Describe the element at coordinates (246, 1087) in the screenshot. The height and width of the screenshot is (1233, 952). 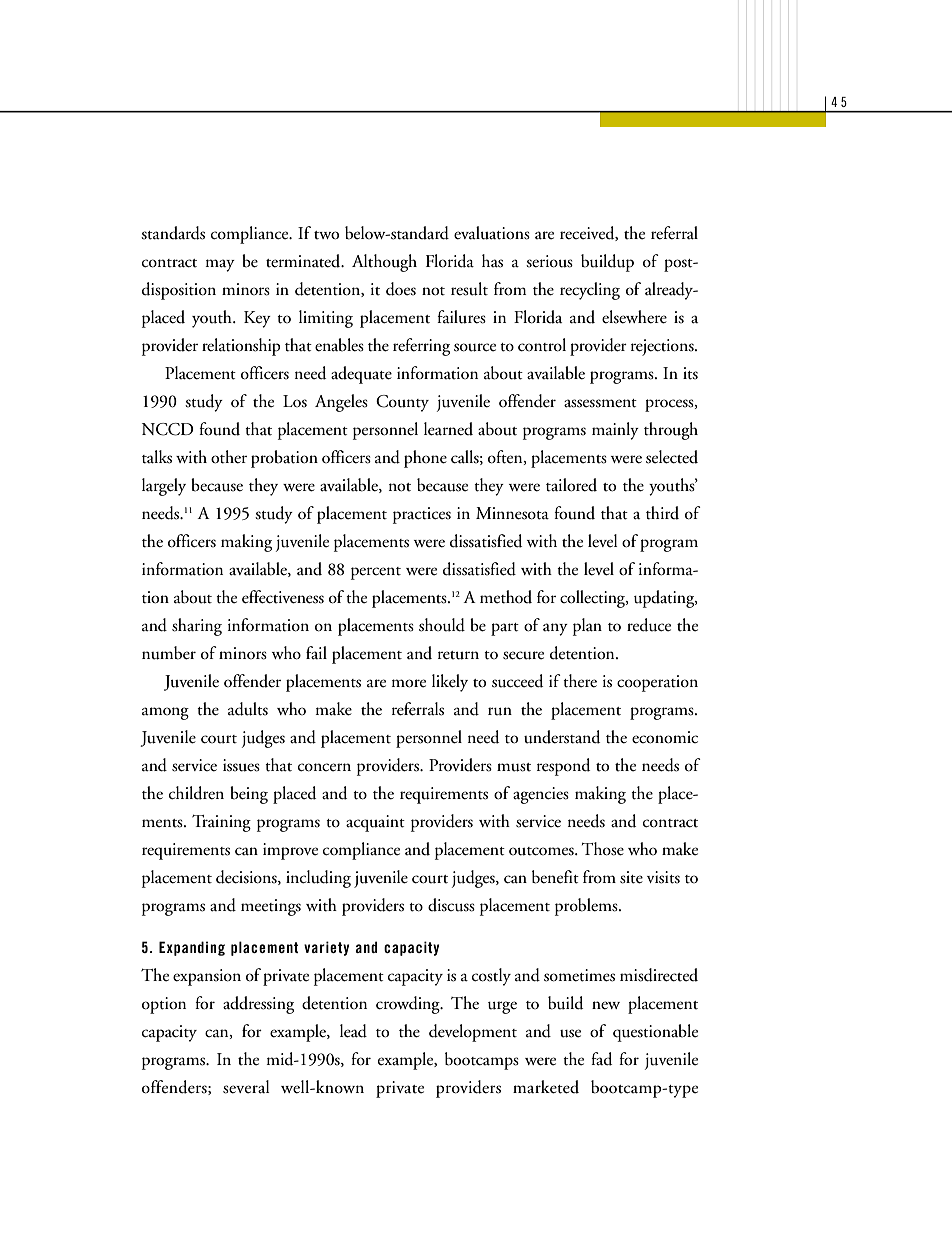
I see `several` at that location.
